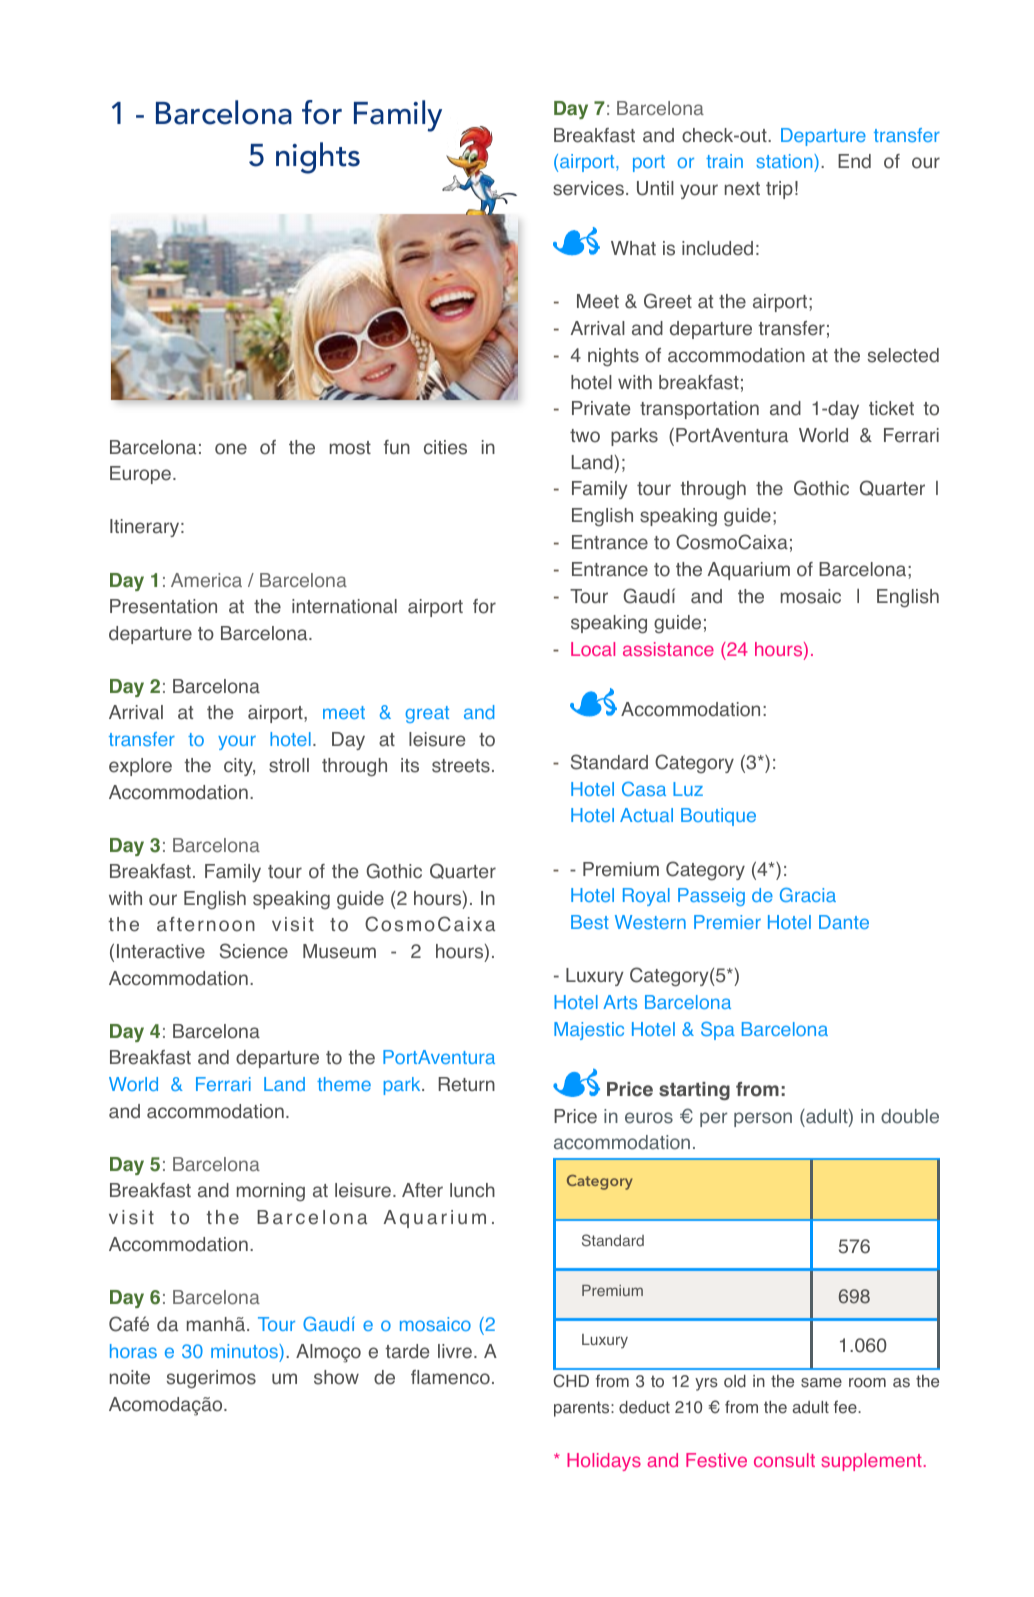 This page has width=1034, height=1597. I want to click on streets, so click(461, 766).
